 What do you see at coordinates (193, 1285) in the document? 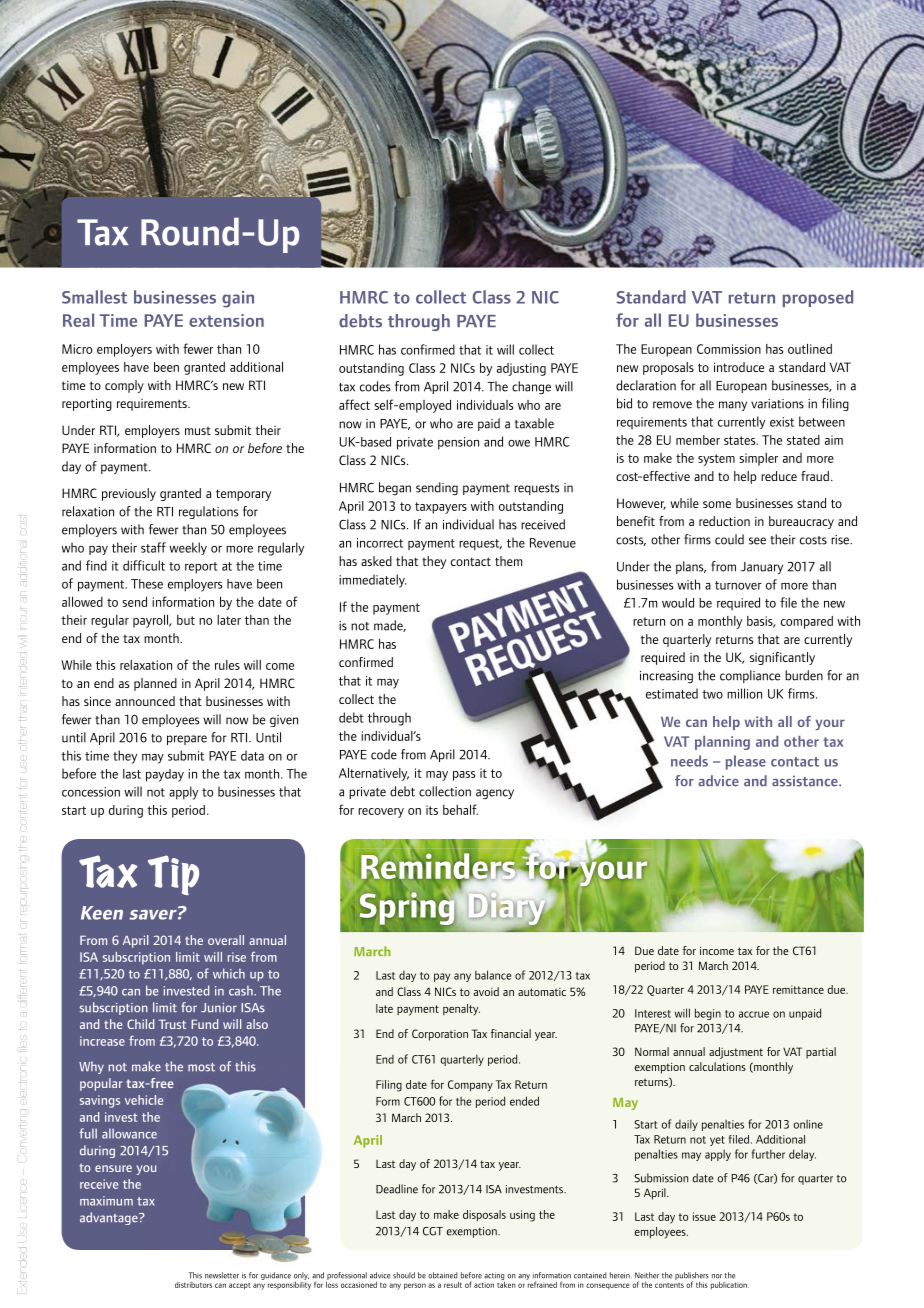
I see `distributors` at bounding box center [193, 1285].
